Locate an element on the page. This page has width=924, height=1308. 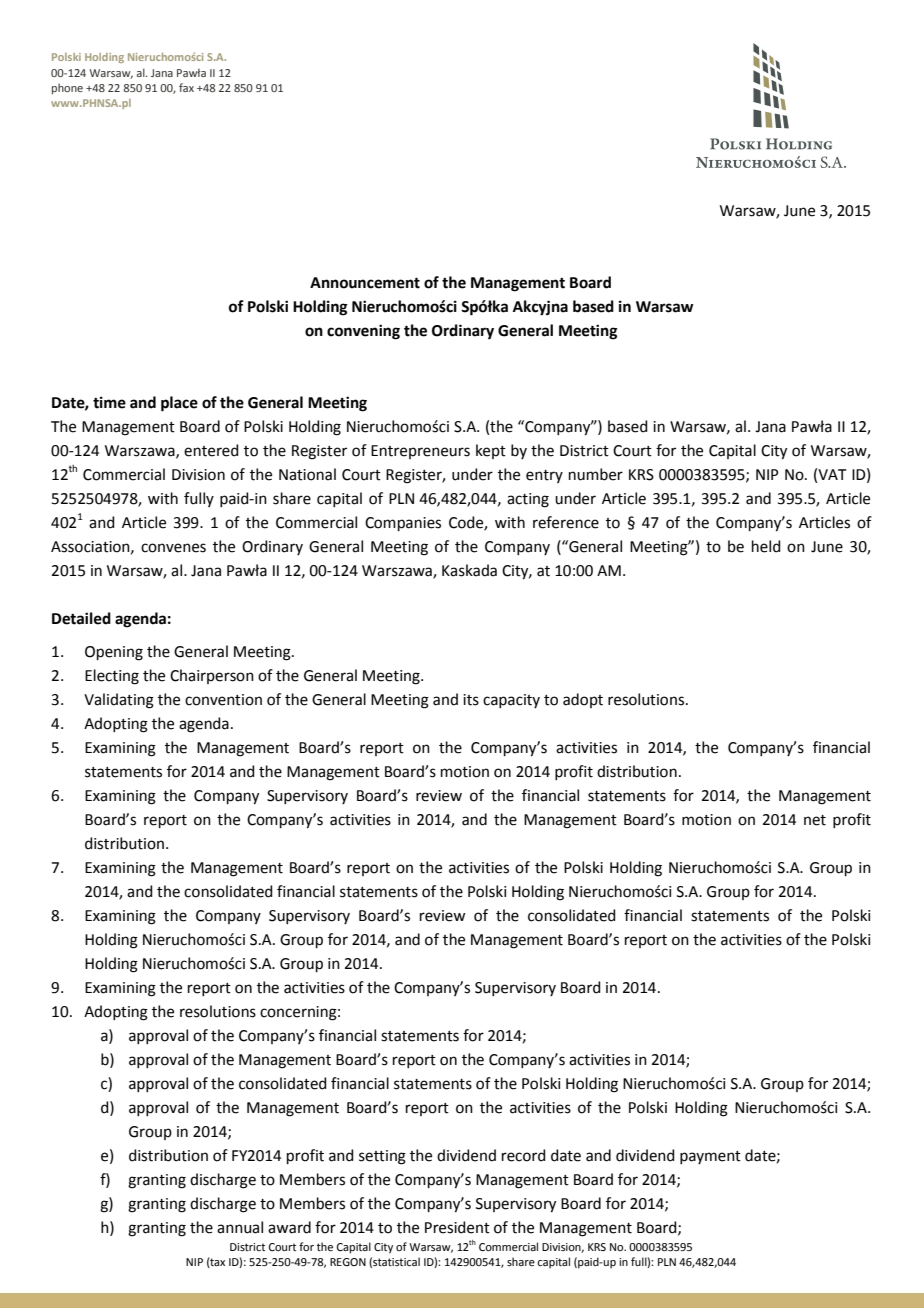
its is located at coordinates (471, 700).
